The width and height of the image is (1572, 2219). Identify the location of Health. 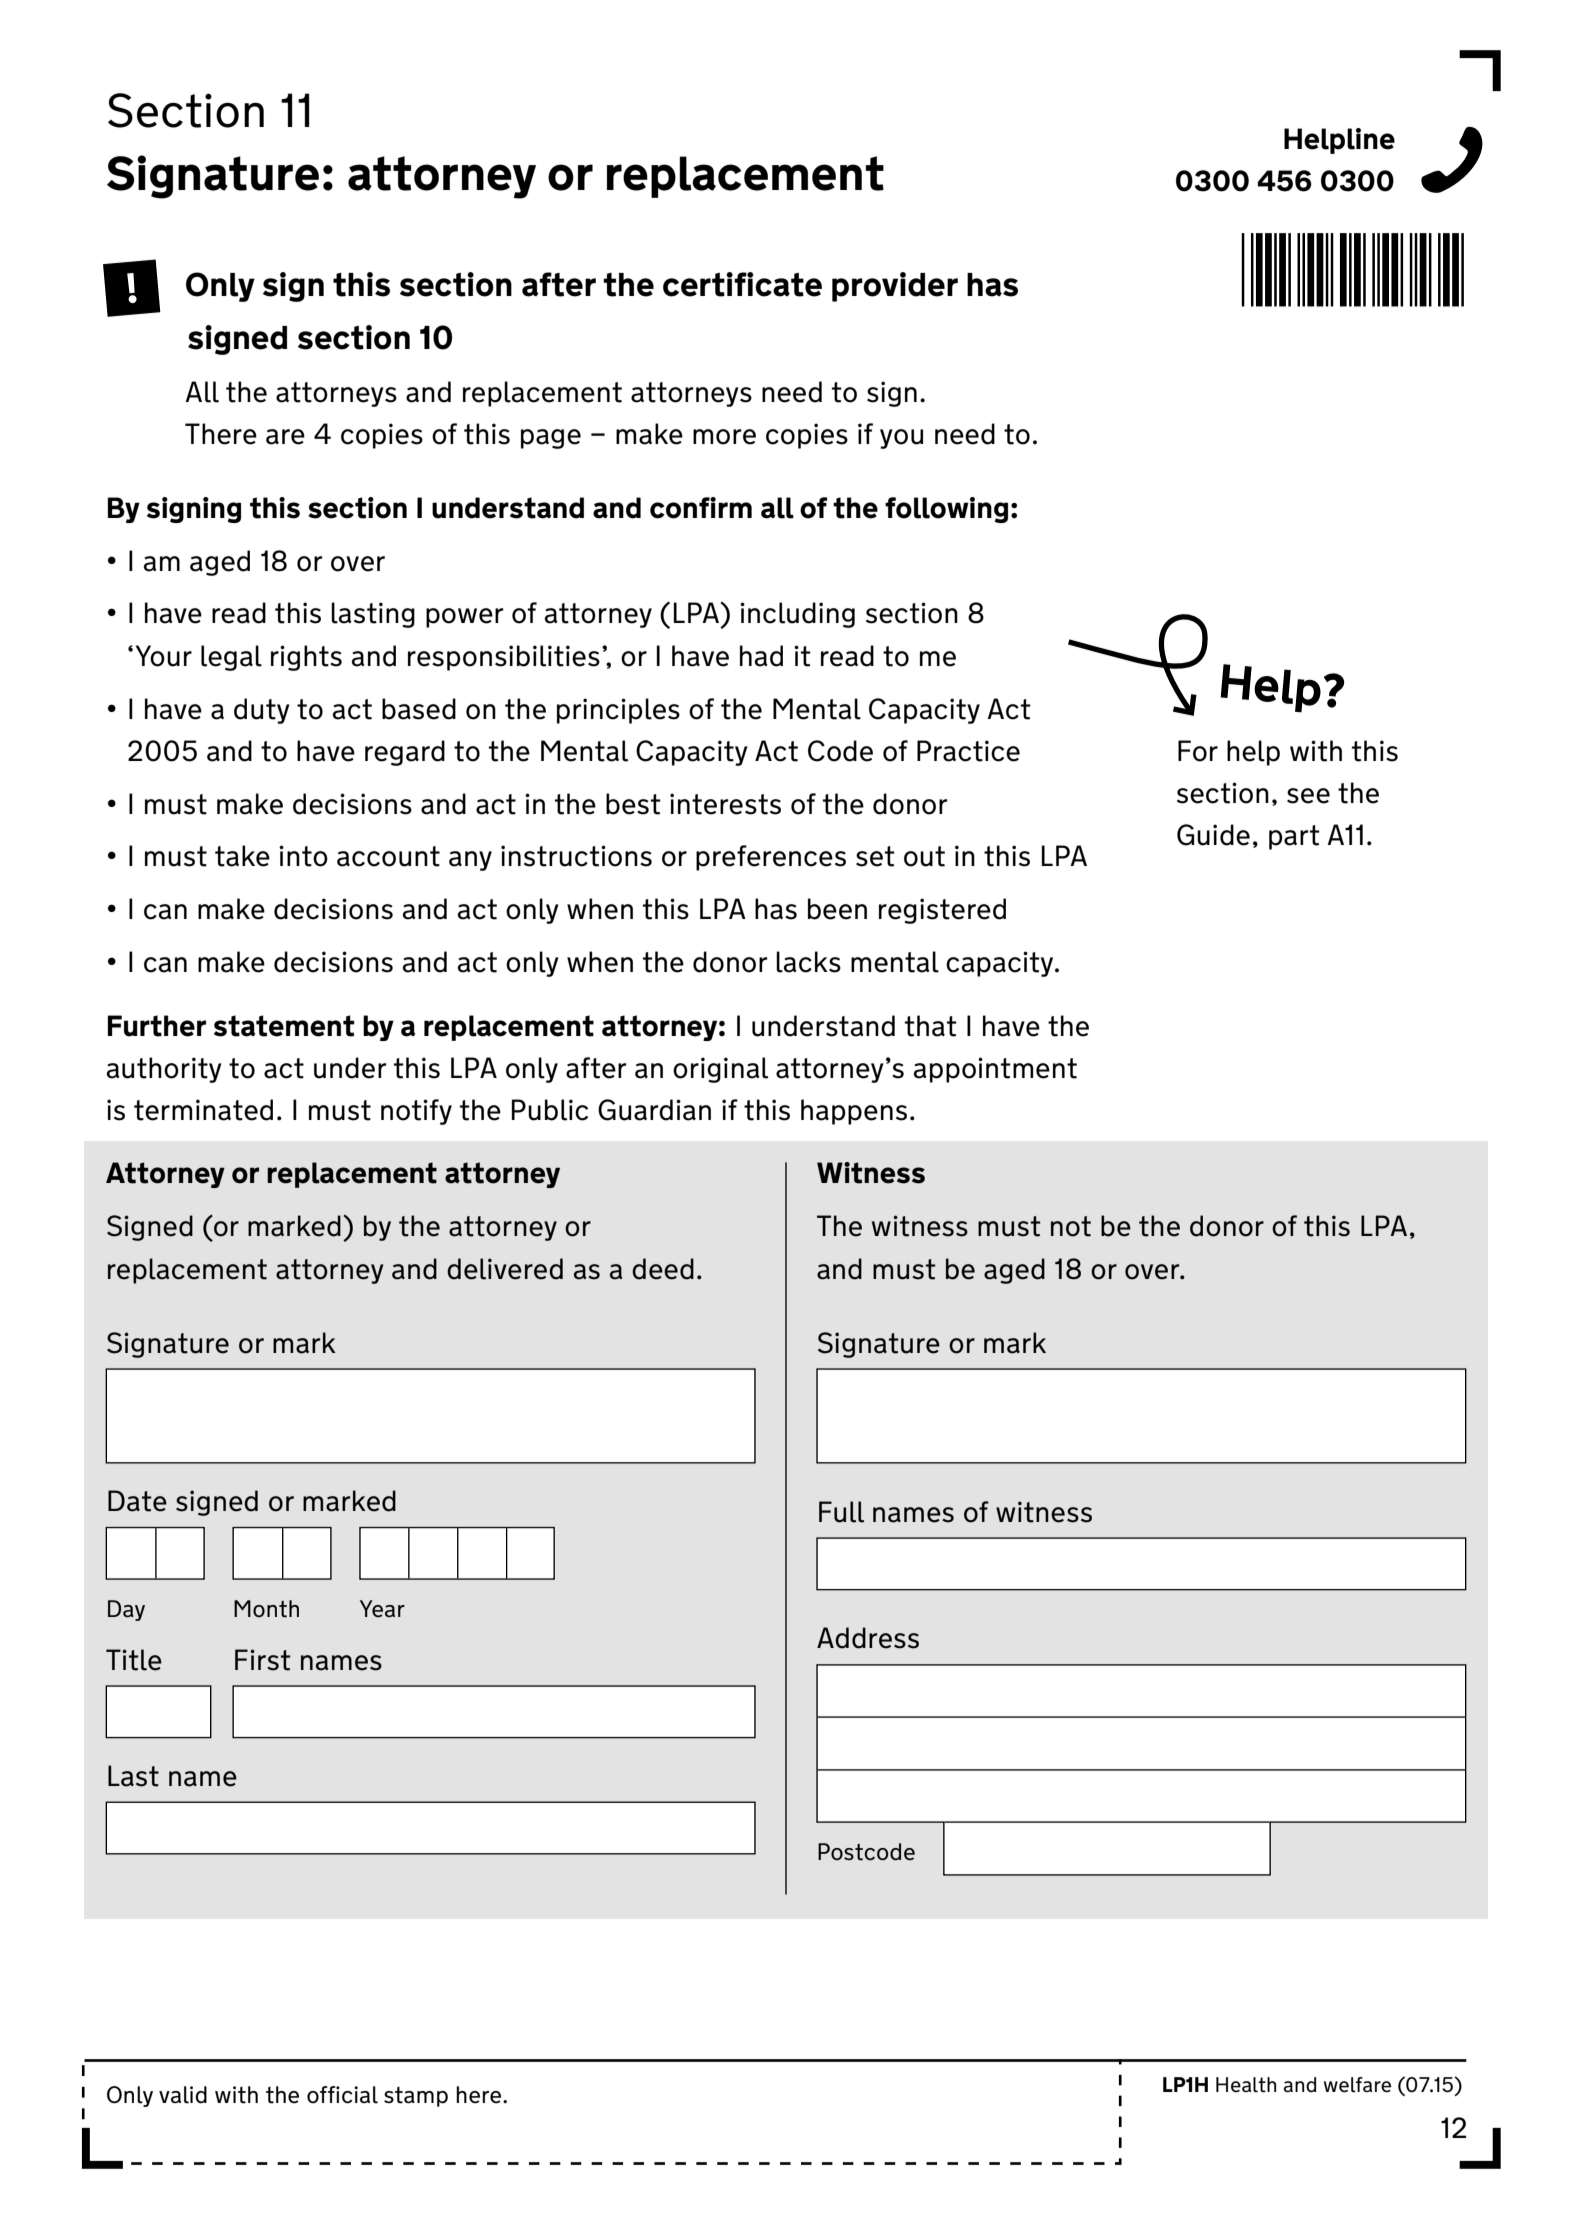
(1246, 2085).
